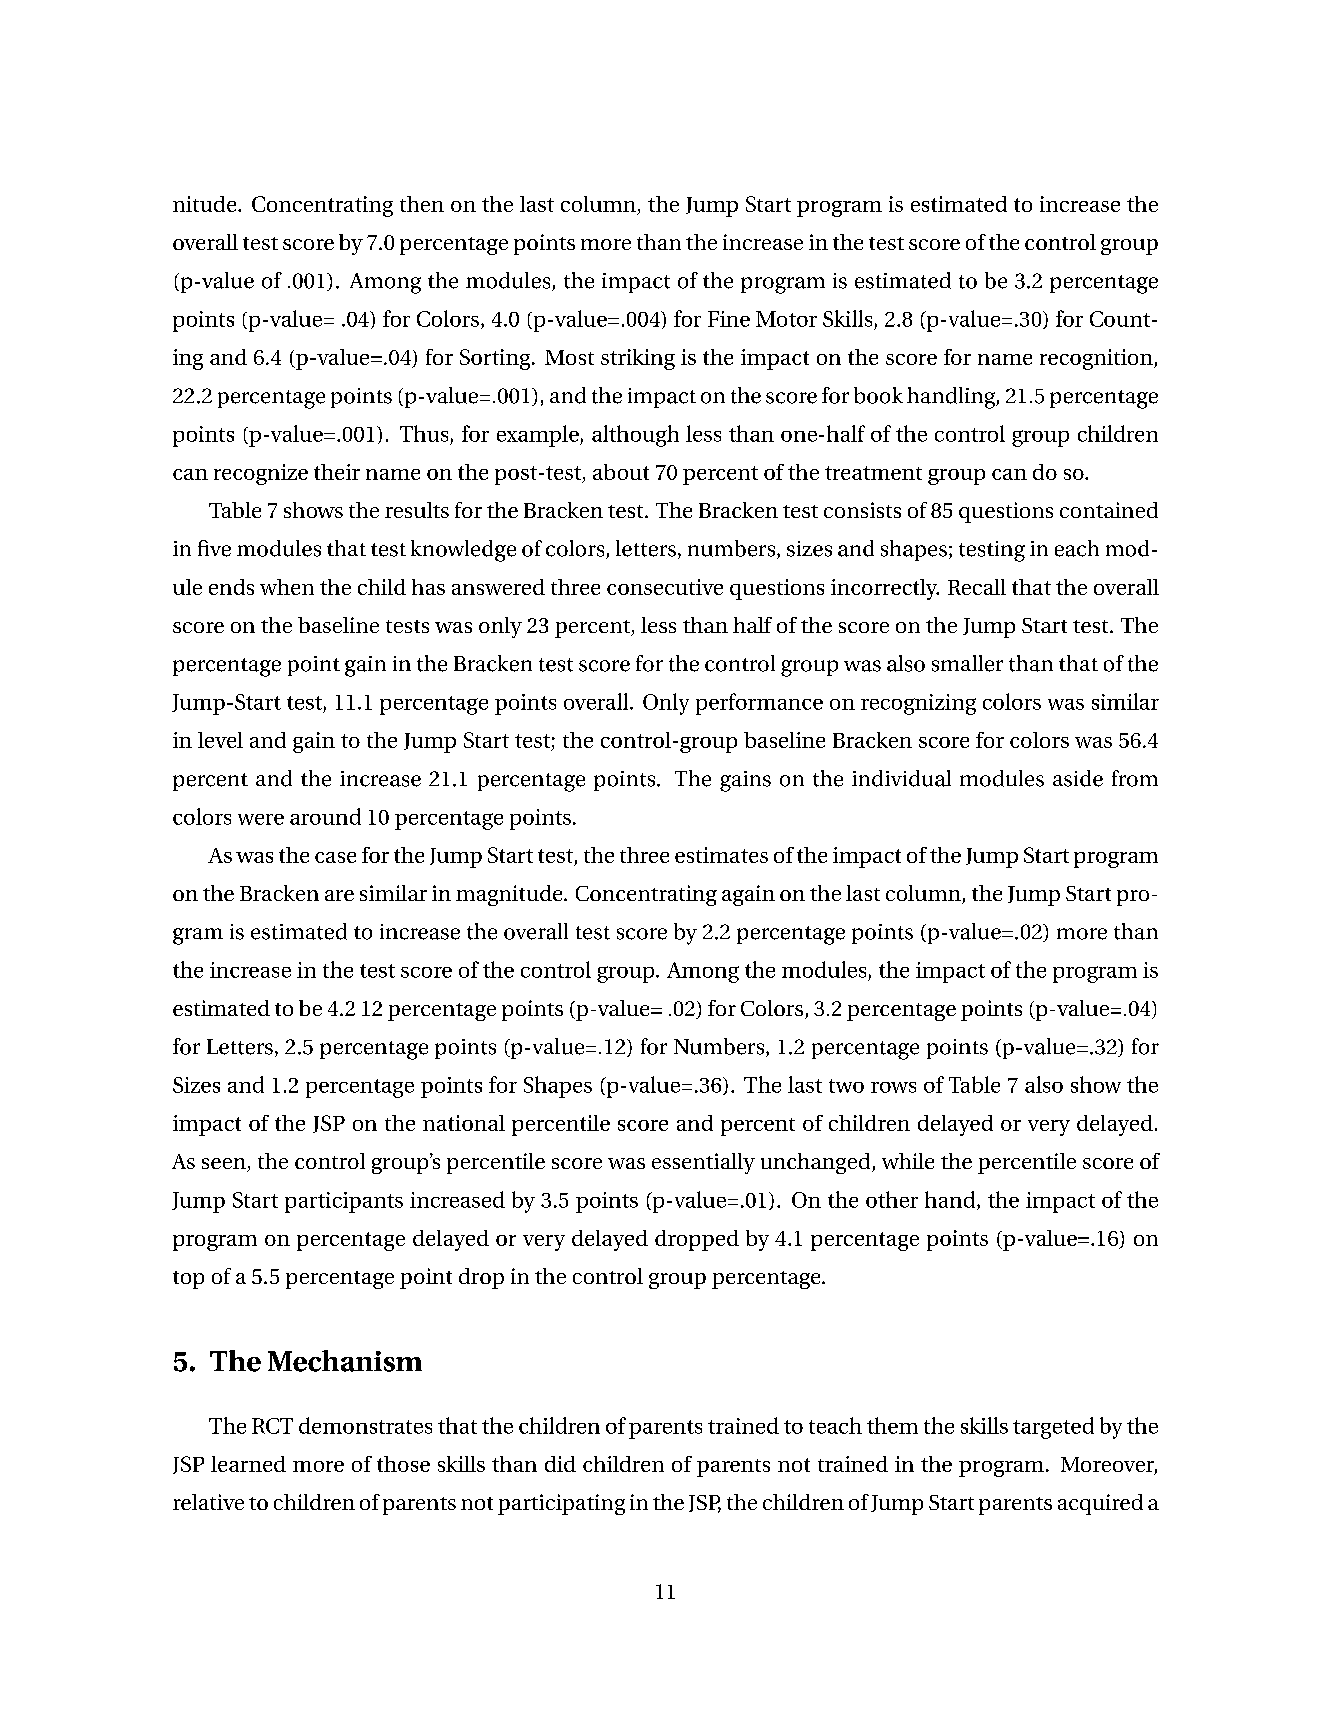 The height and width of the screenshot is (1722, 1331). I want to click on learned, so click(248, 1464).
